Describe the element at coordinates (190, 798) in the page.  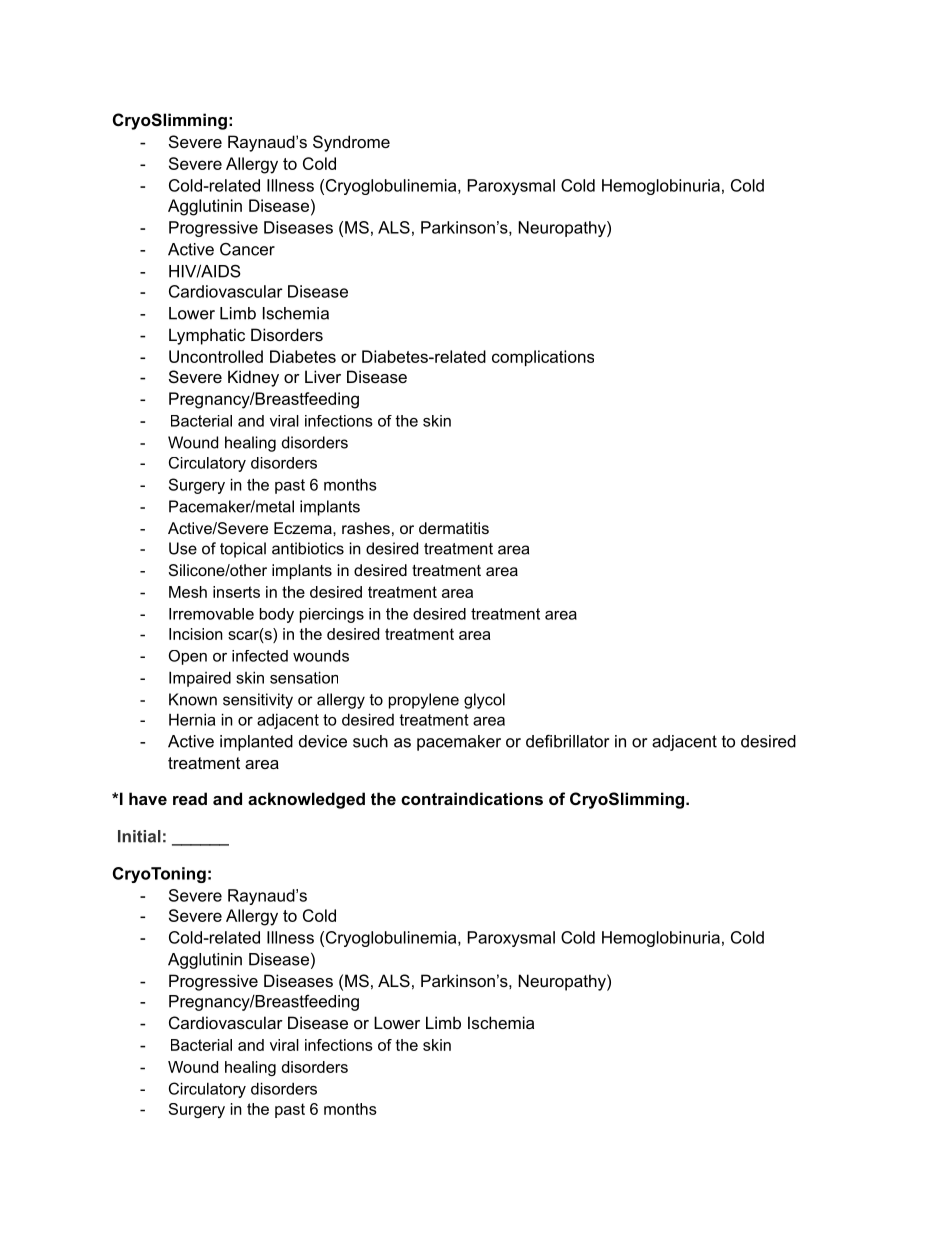
I see `read` at that location.
